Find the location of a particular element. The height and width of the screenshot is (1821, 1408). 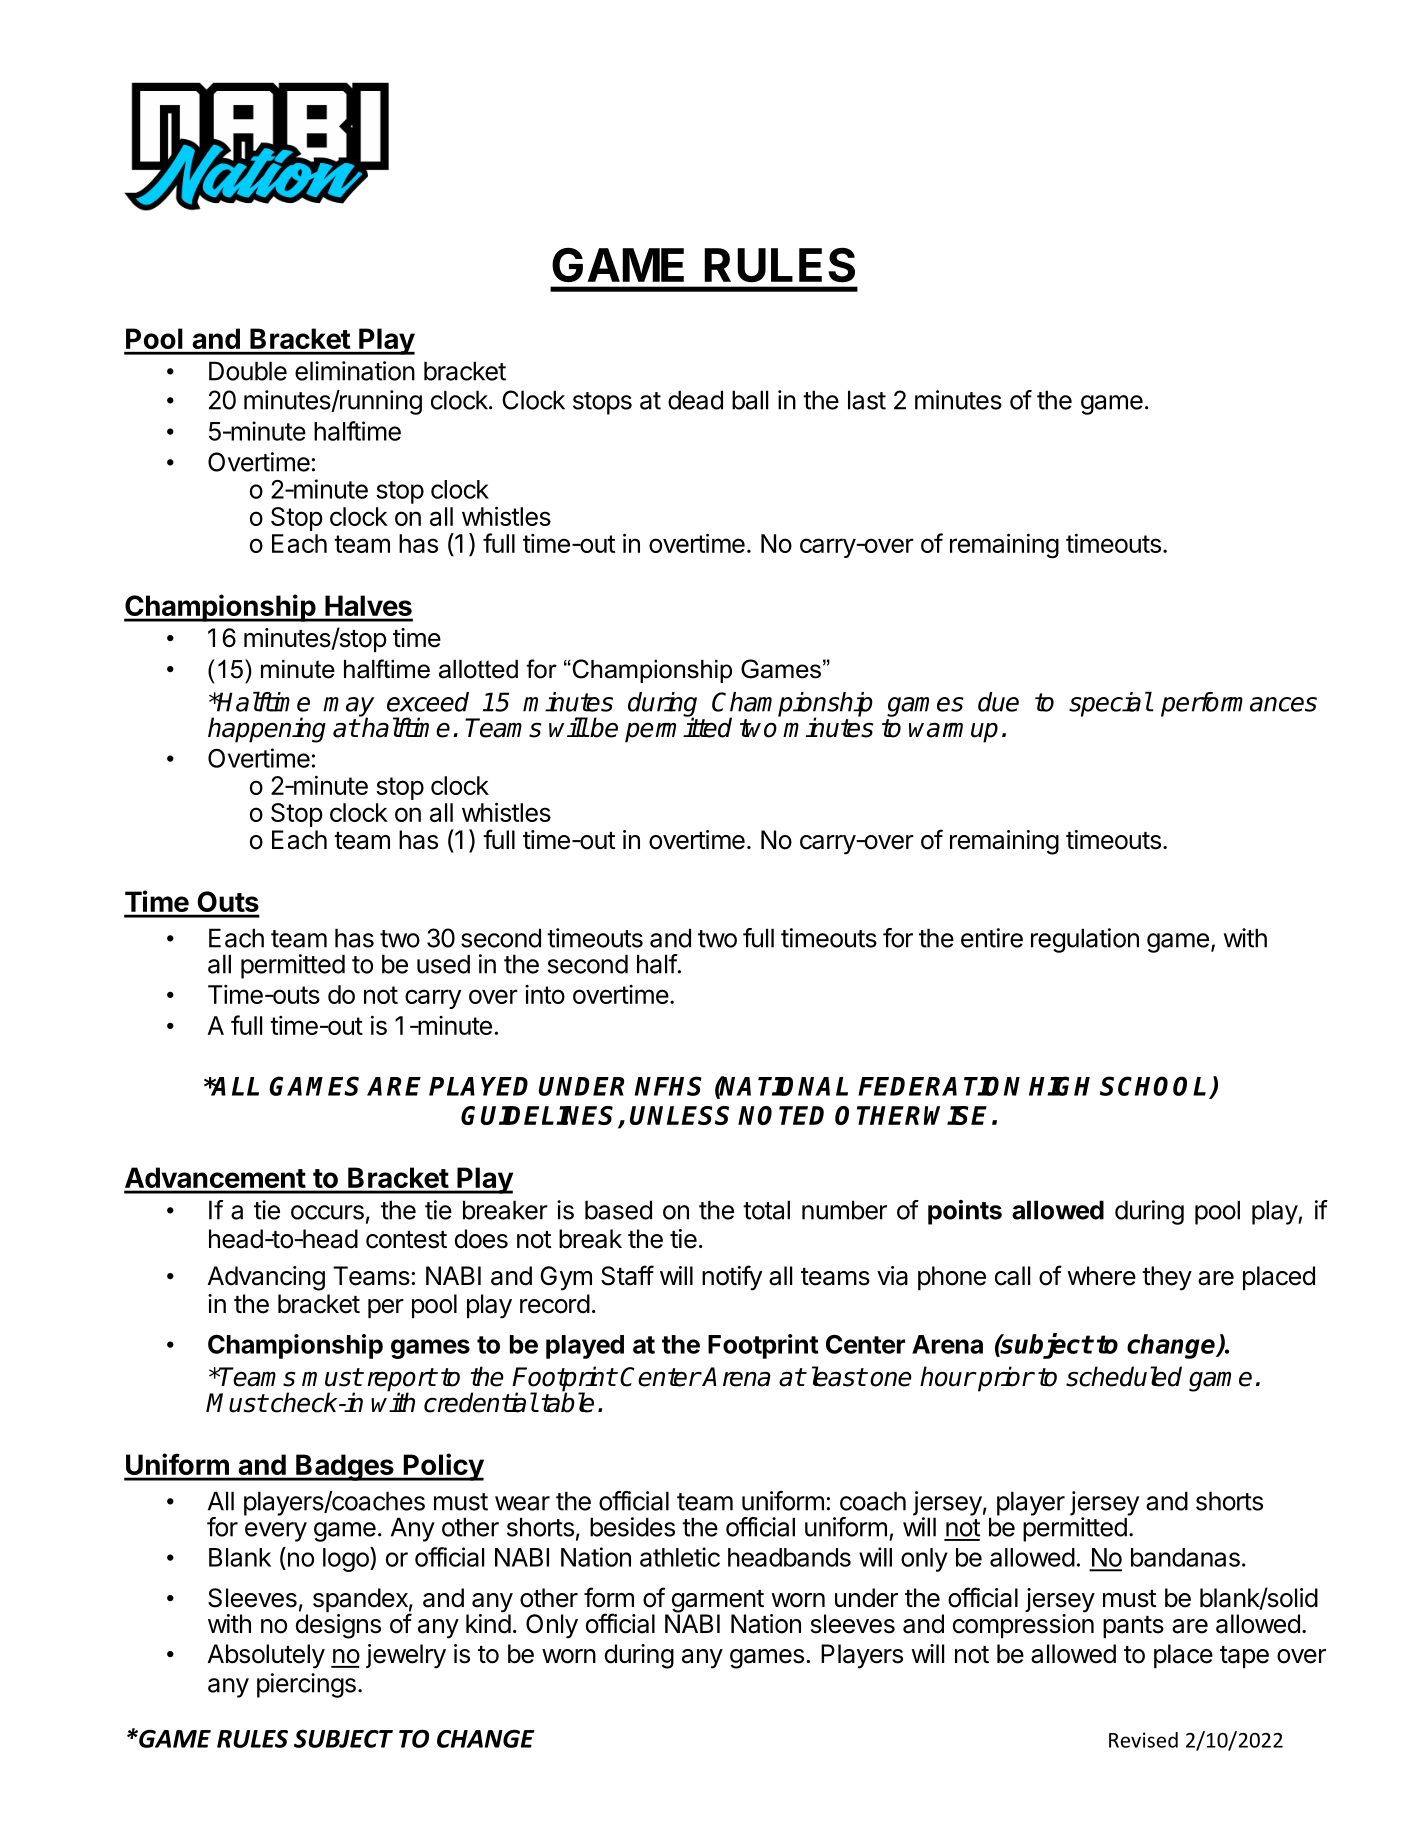

Double is located at coordinates (248, 371).
